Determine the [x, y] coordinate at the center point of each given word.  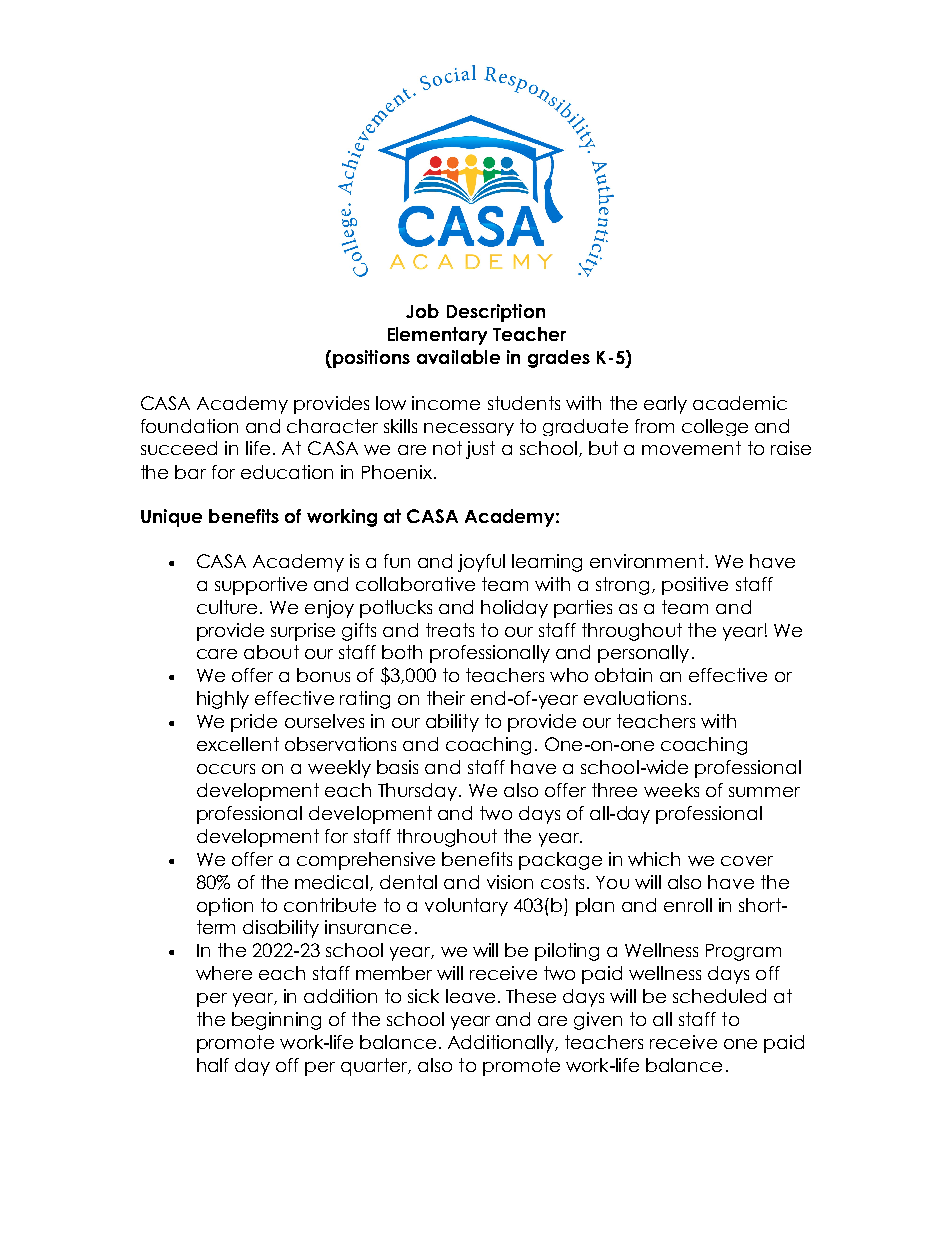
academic [740, 403]
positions [370, 359]
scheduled [719, 996]
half [213, 1065]
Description [496, 313]
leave [470, 996]
